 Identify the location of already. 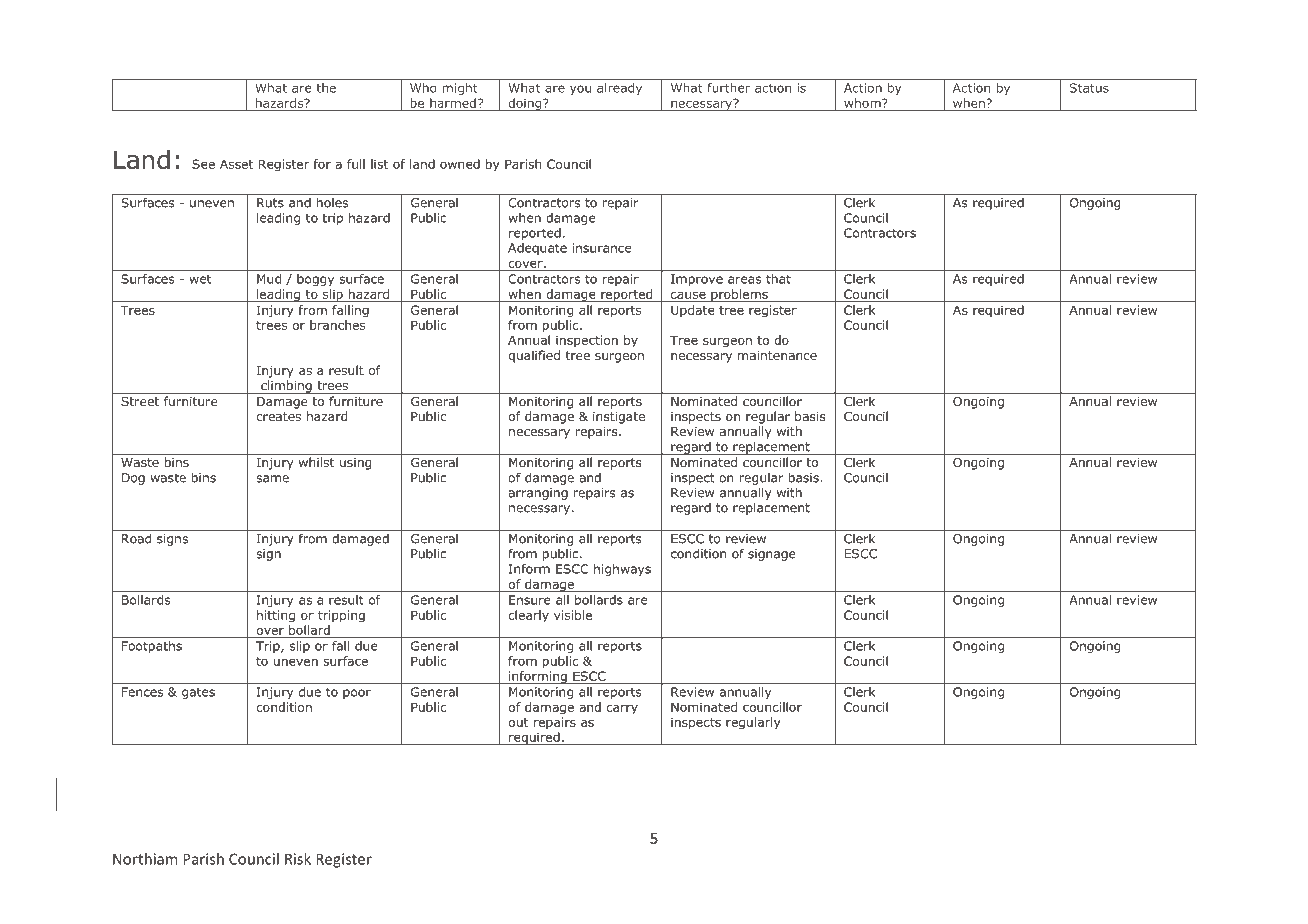
(619, 89).
